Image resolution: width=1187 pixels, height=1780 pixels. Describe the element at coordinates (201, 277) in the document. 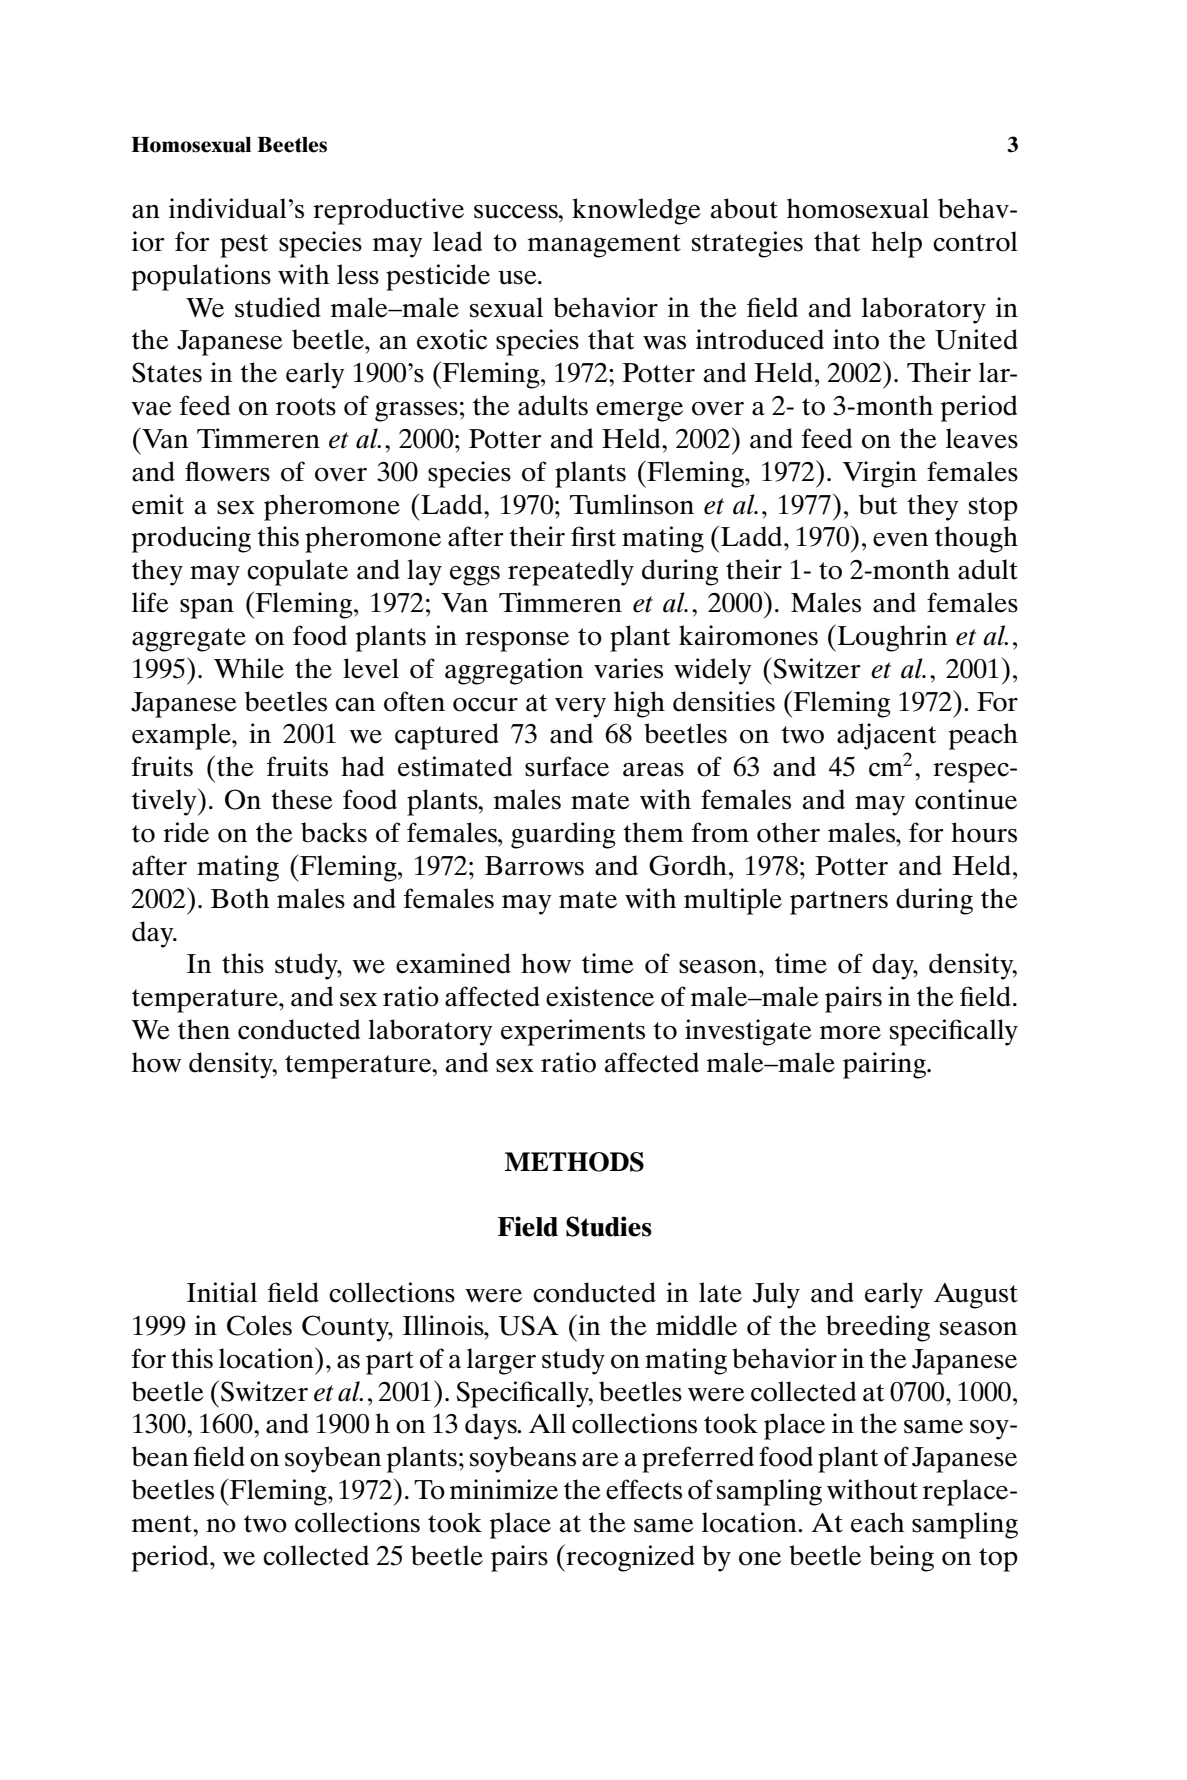

I see `populations` at that location.
